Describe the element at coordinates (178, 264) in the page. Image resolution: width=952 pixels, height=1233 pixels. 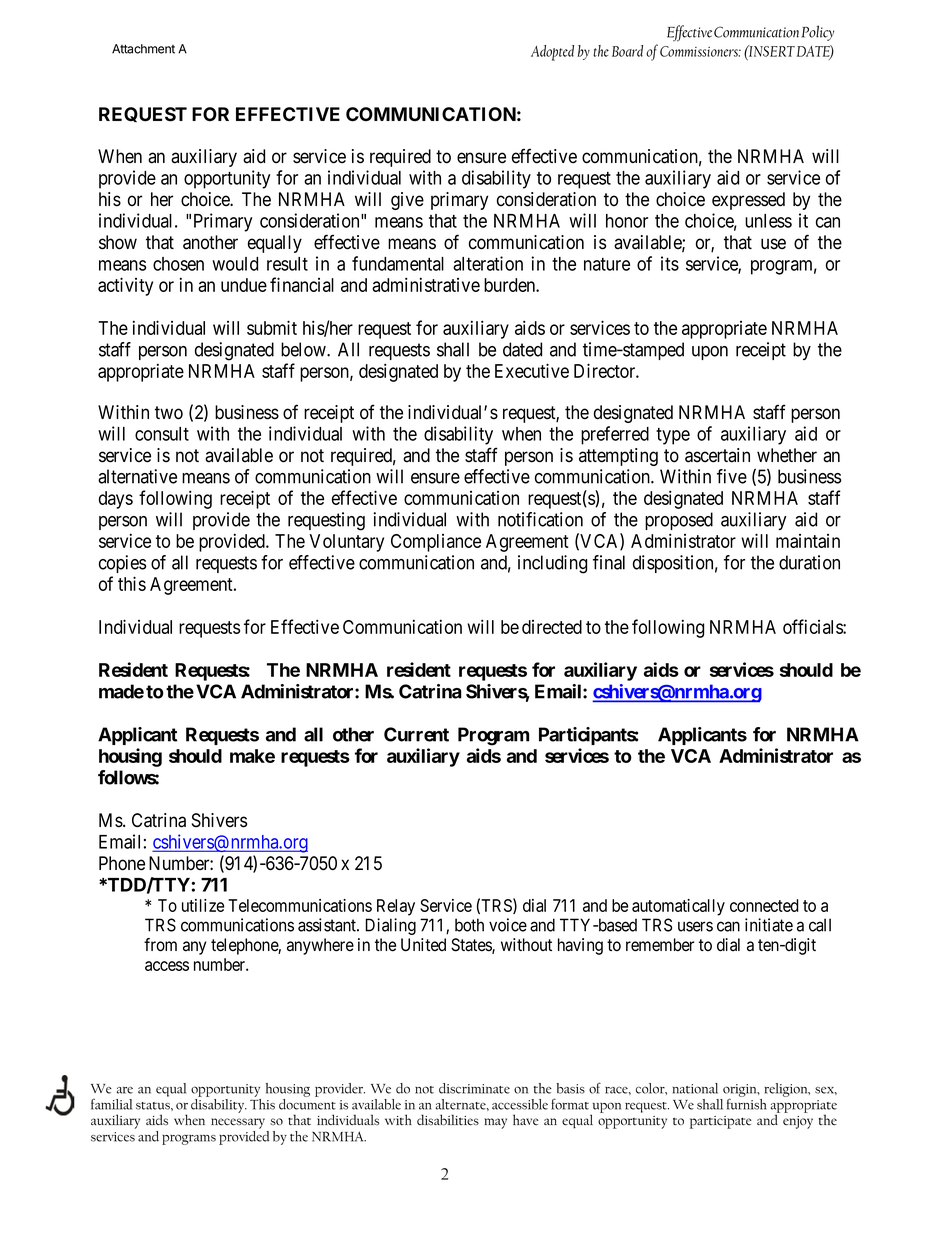
I see `chosen` at that location.
